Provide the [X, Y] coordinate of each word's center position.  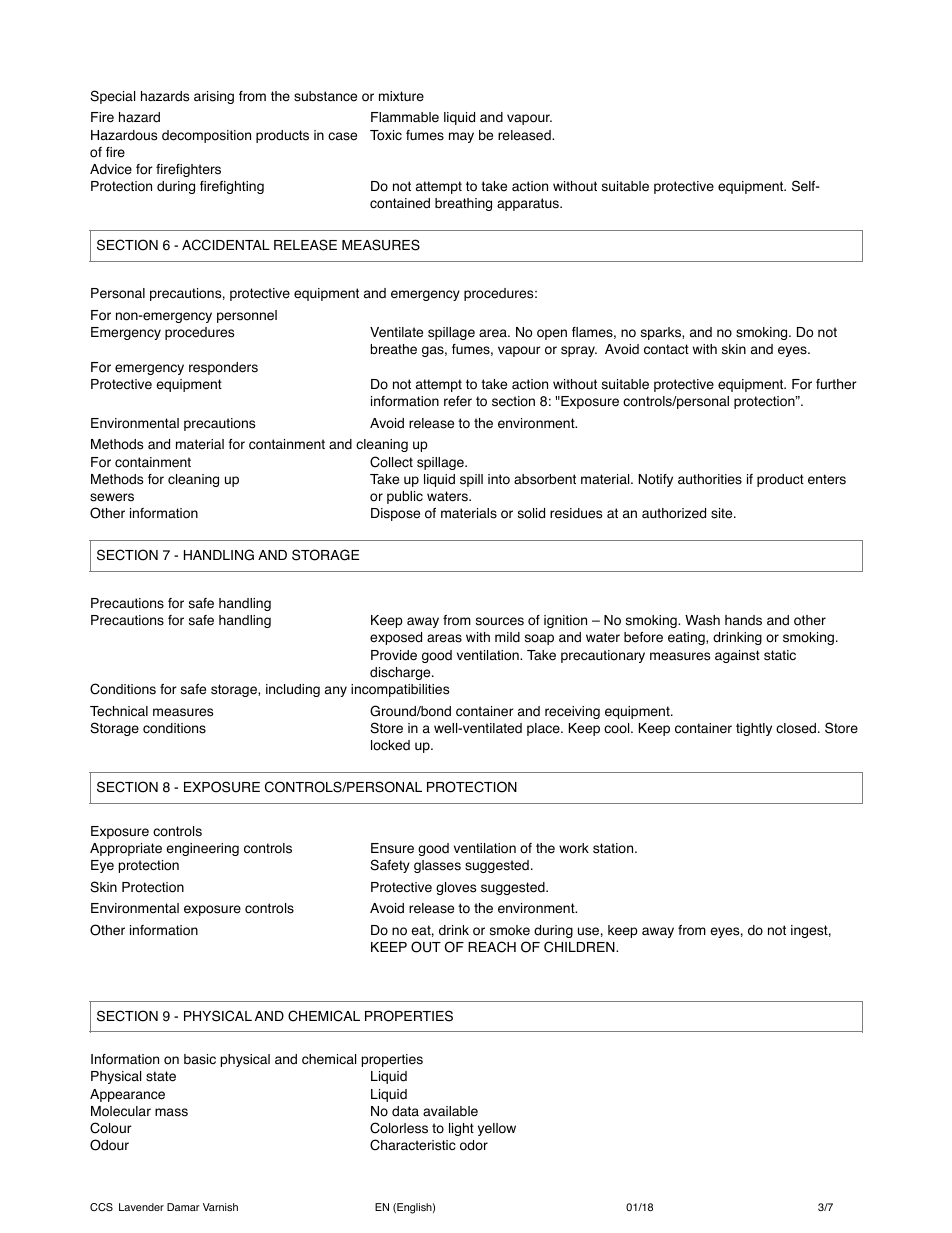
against [737, 656]
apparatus [529, 204]
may [461, 137]
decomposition [206, 136]
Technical [119, 711]
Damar [183, 1207]
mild [507, 637]
